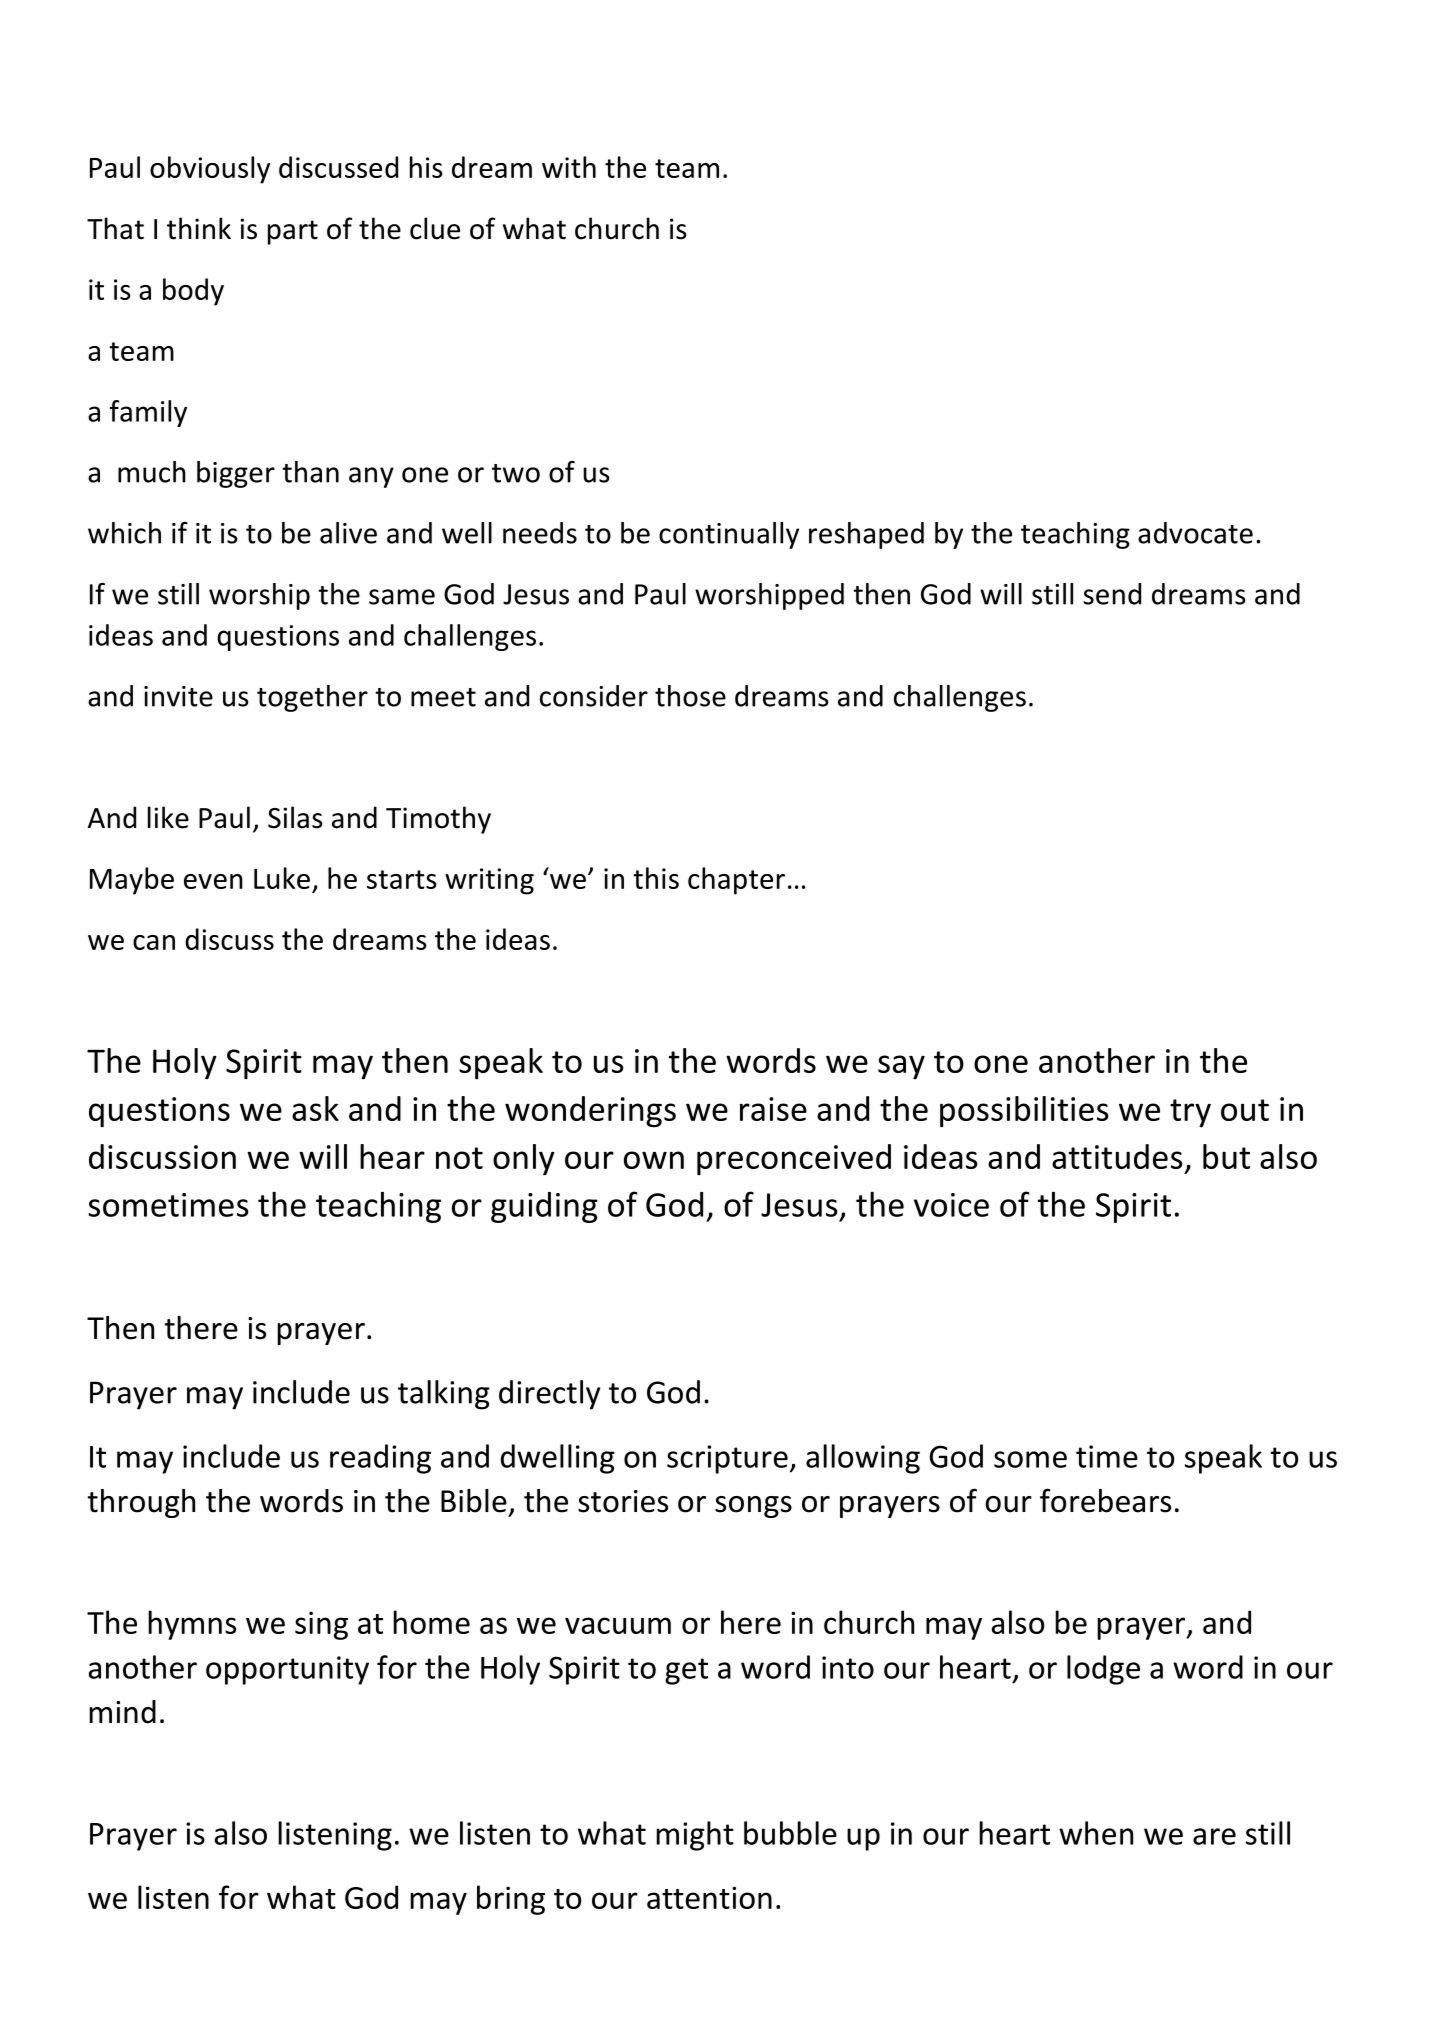 The width and height of the page is (1442, 2039). I want to click on attitudes, so click(1117, 1156).
